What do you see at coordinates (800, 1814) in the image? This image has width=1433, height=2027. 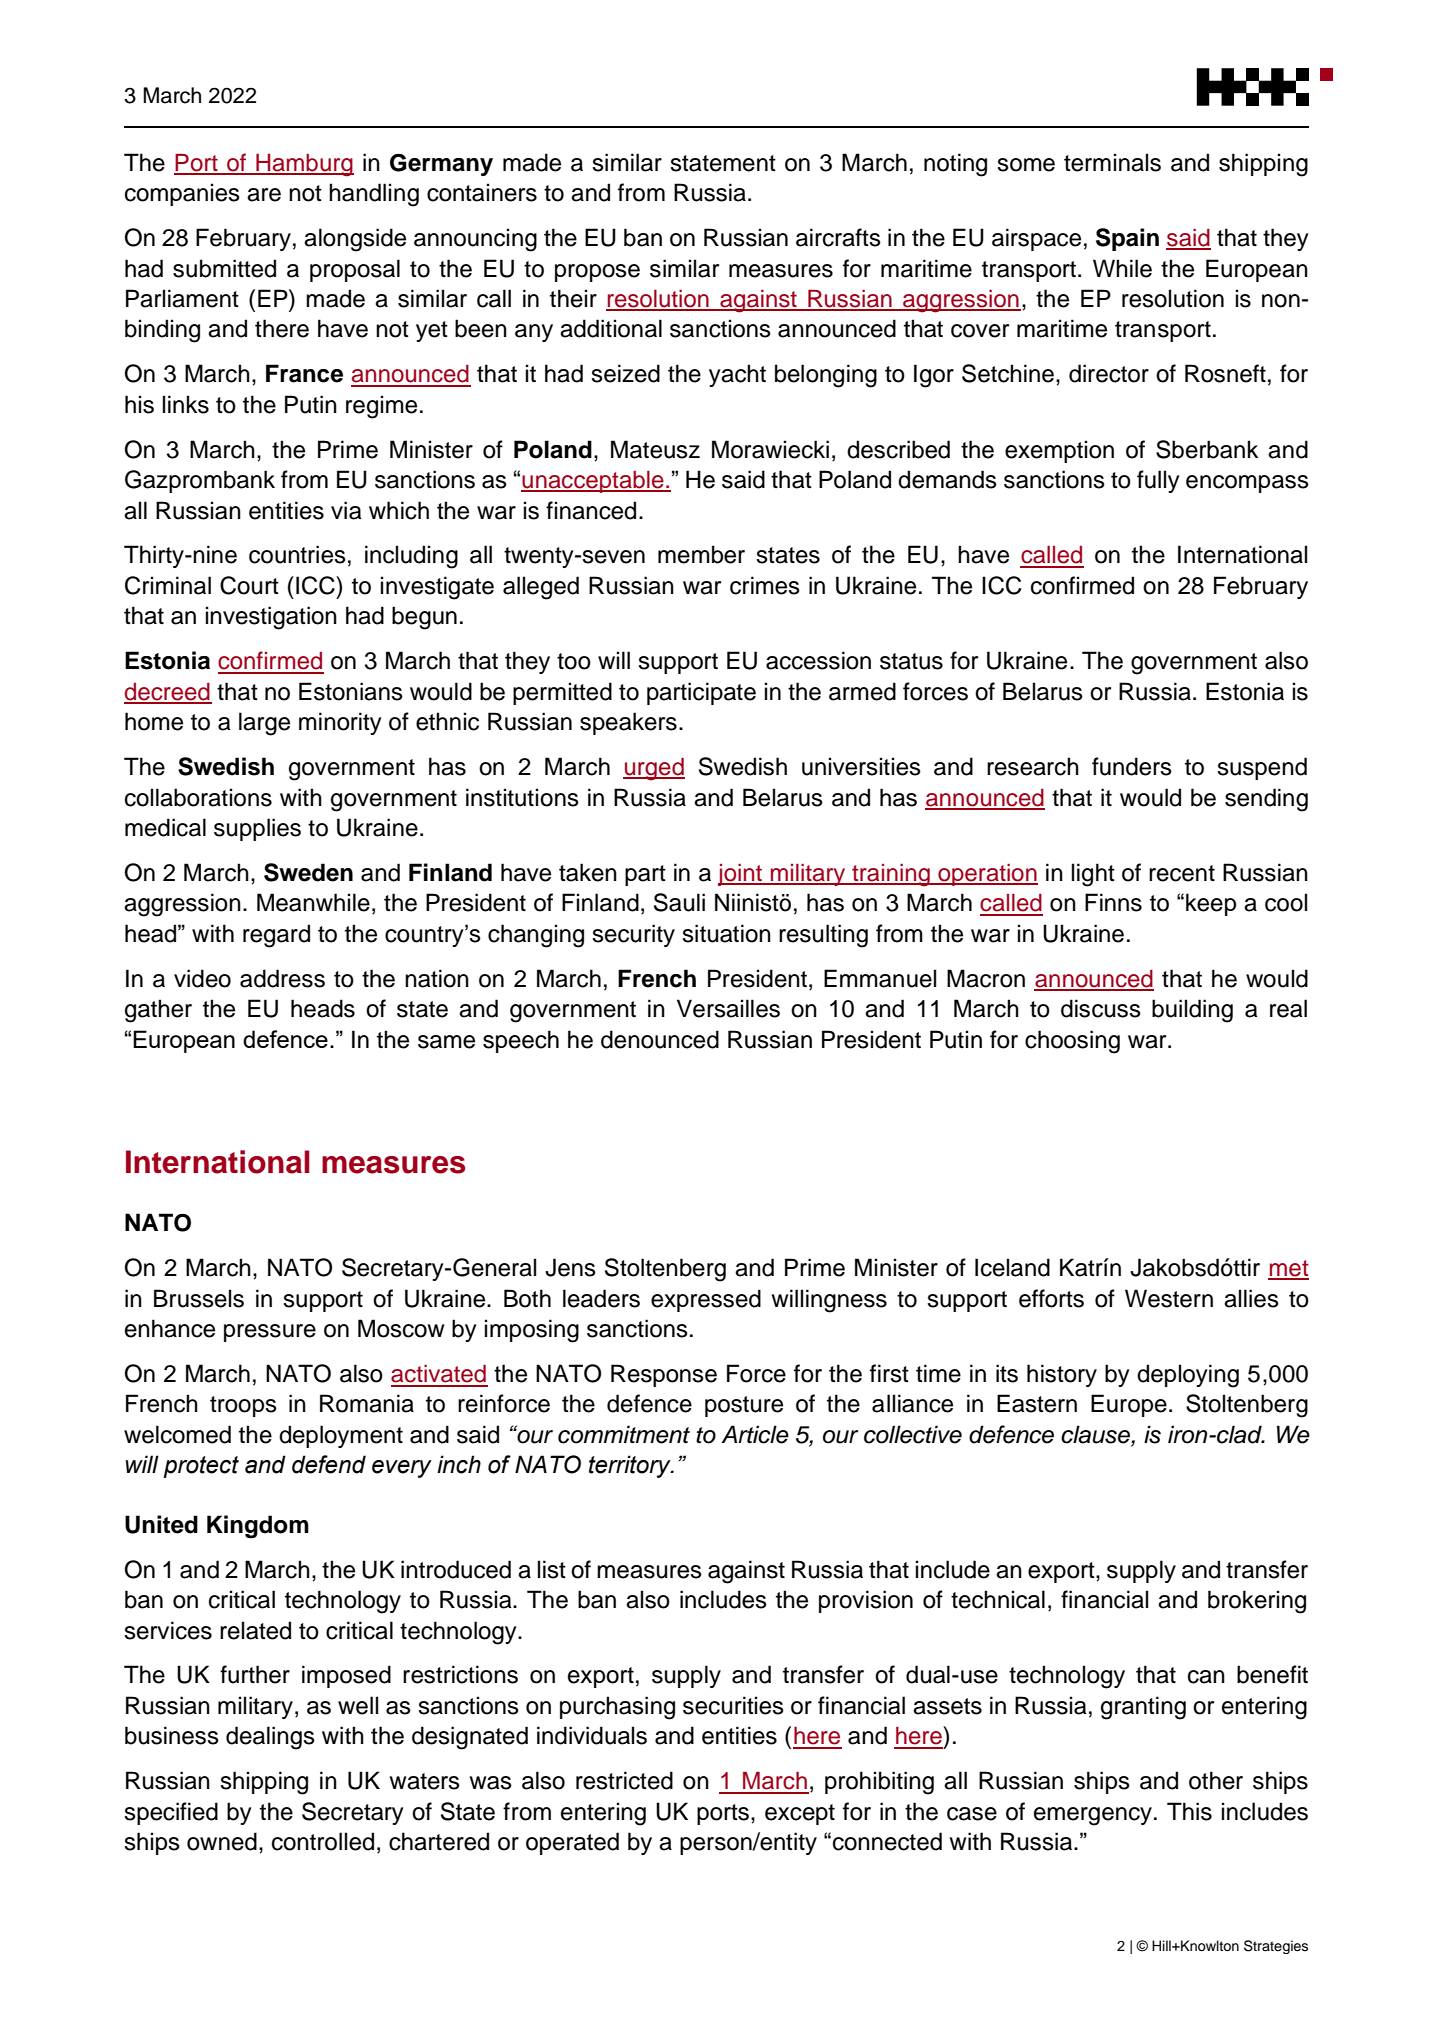 I see `except` at bounding box center [800, 1814].
